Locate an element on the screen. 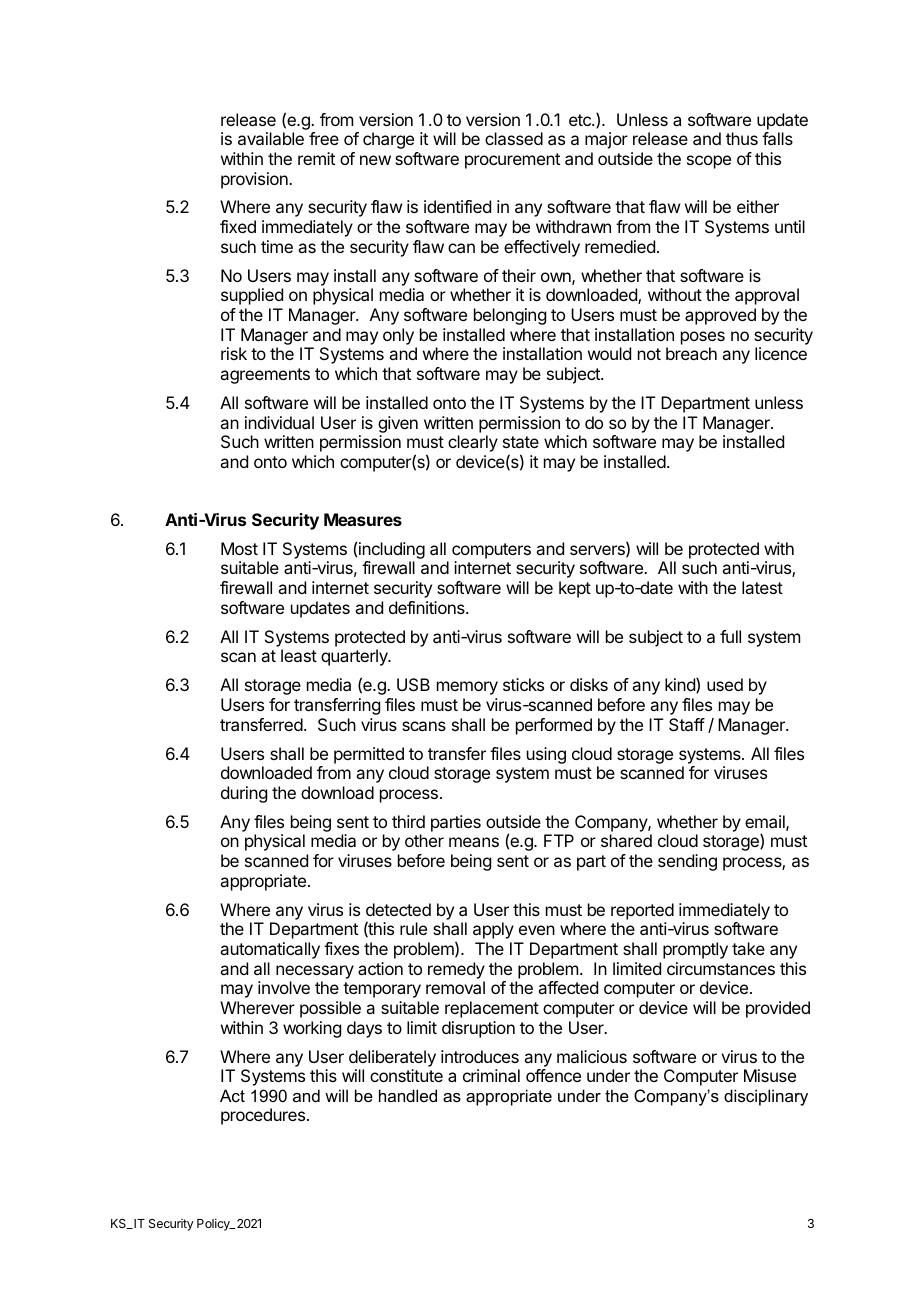 This screenshot has width=924, height=1307. sticks is located at coordinates (523, 684).
